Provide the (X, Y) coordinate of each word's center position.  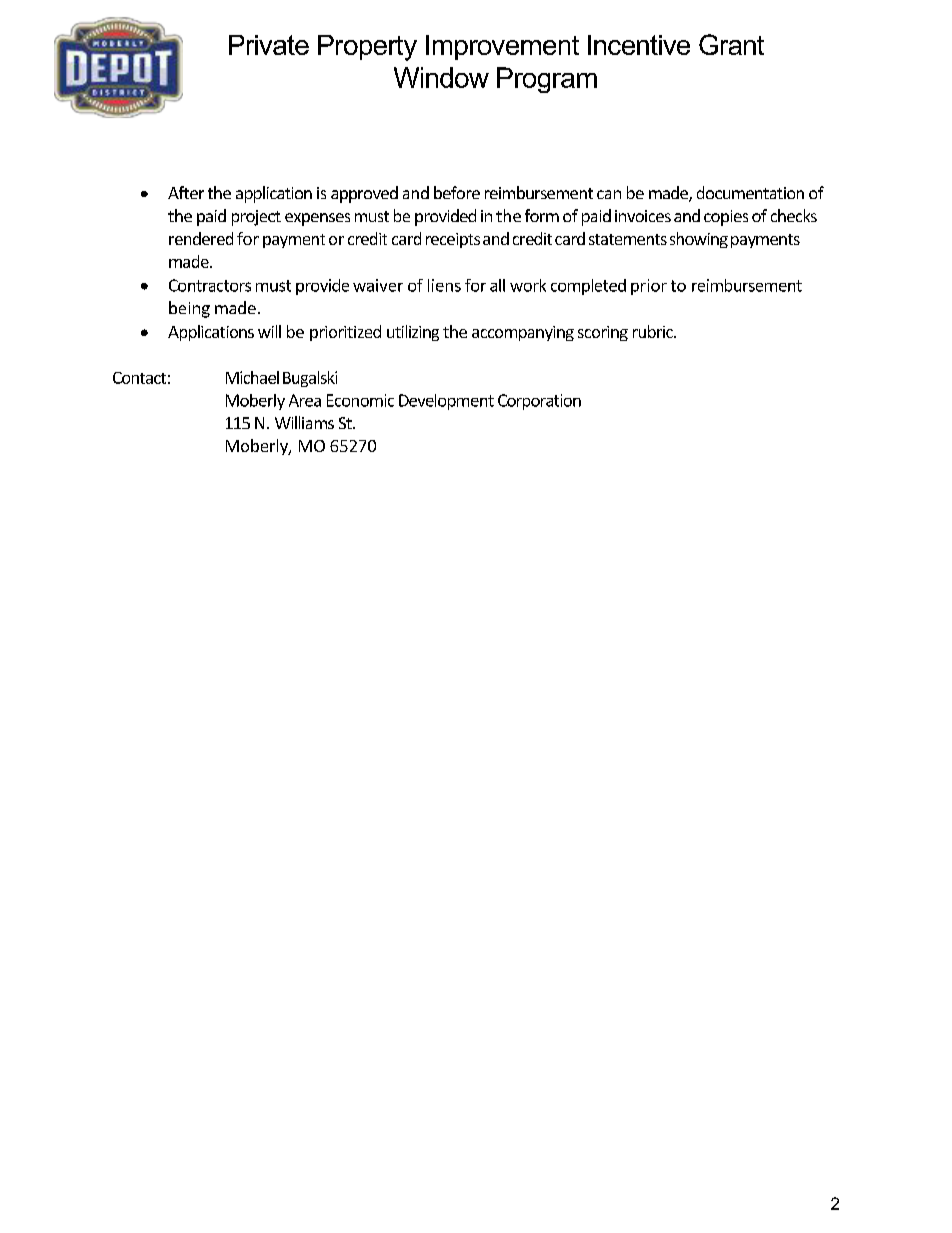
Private (269, 45)
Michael (252, 377)
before (457, 192)
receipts (453, 240)
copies (726, 218)
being (189, 309)
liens (444, 285)
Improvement (502, 47)
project (256, 218)
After (186, 192)
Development (446, 402)
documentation (750, 192)
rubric (654, 331)
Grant (731, 44)
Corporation (539, 402)
